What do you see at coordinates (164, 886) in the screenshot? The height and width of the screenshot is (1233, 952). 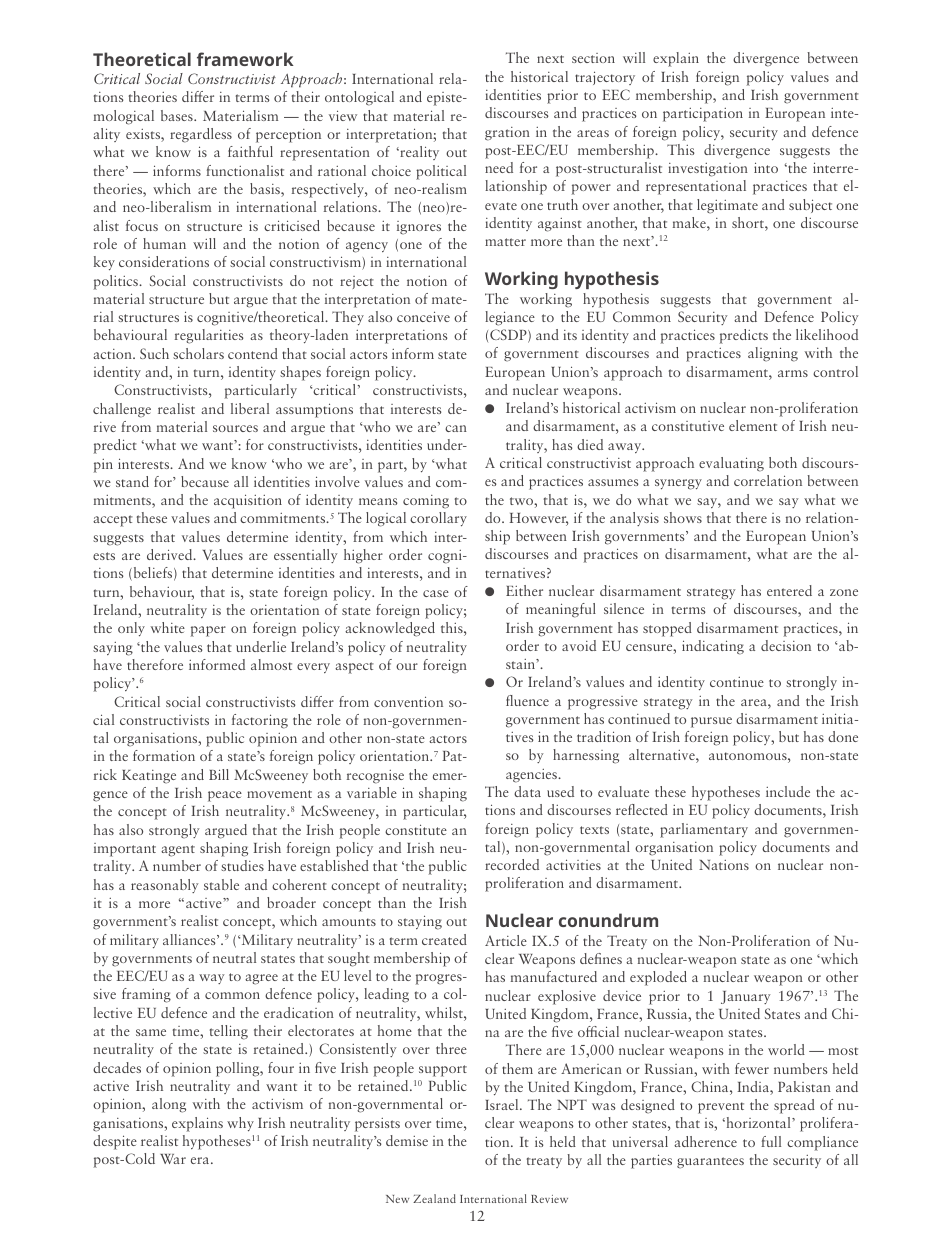 I see `reasonably` at bounding box center [164, 886].
